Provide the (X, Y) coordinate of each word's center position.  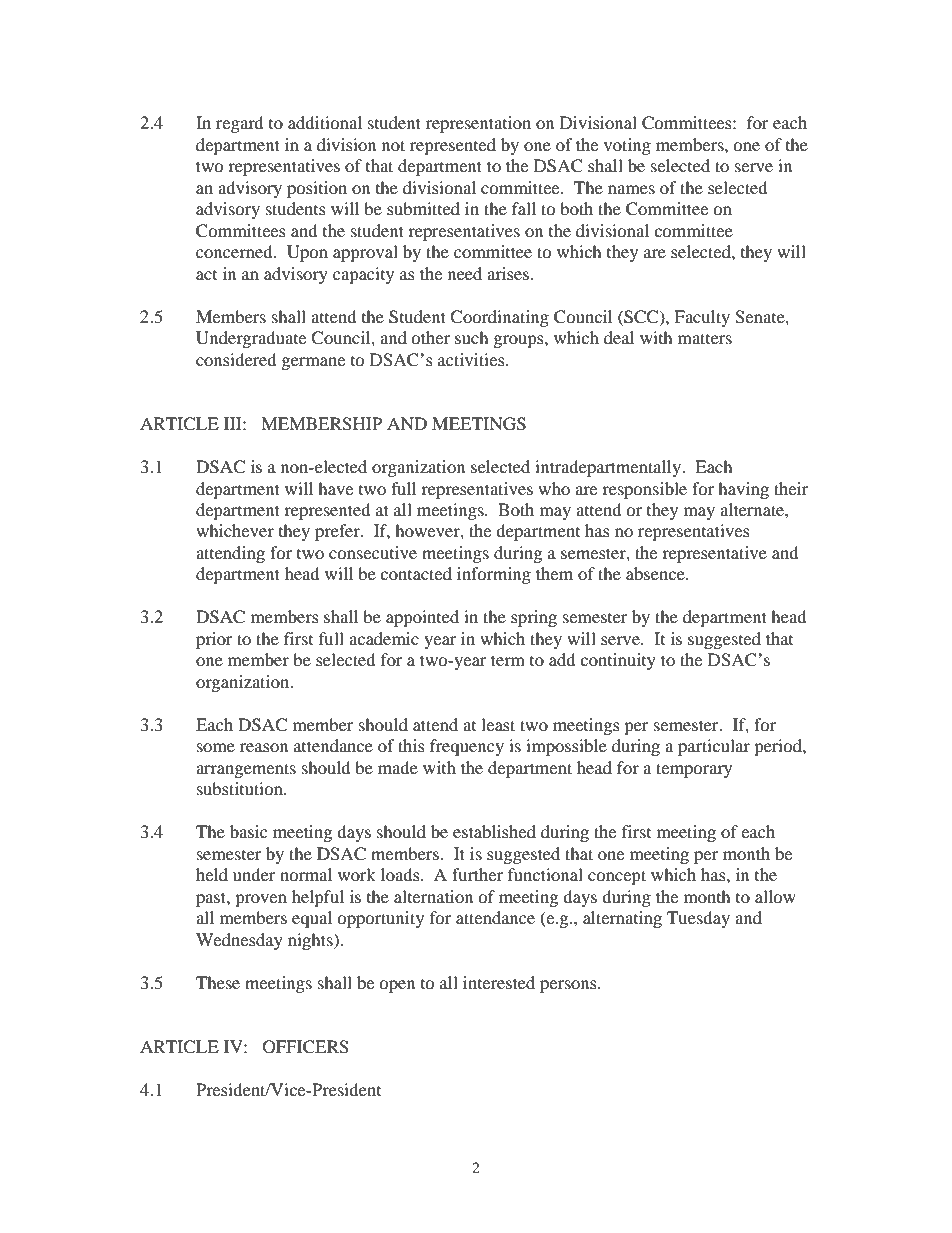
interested (499, 982)
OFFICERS (306, 1047)
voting (627, 146)
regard (240, 124)
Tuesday (698, 919)
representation (478, 124)
